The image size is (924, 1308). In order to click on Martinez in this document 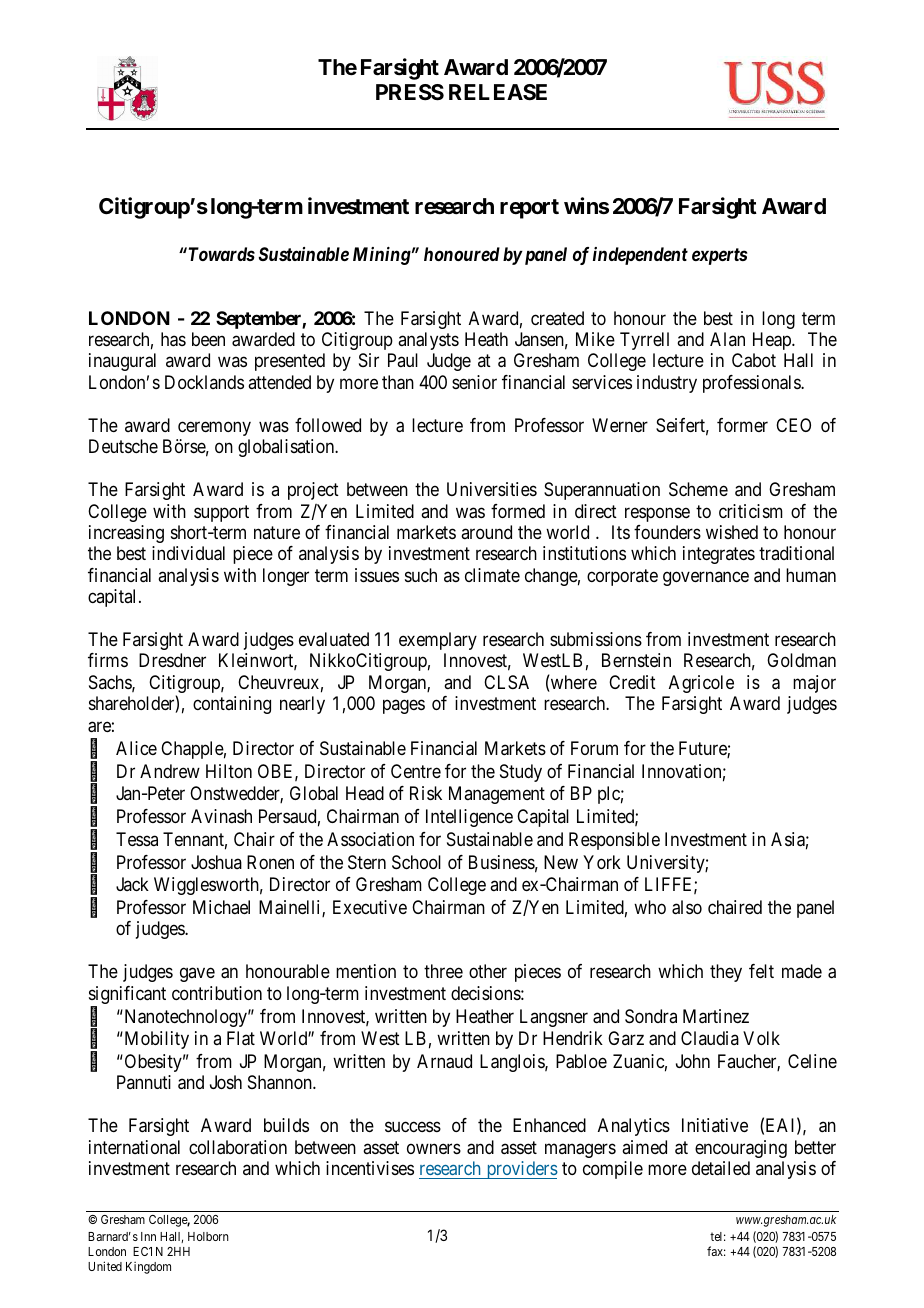, I will do `click(716, 1016)`.
